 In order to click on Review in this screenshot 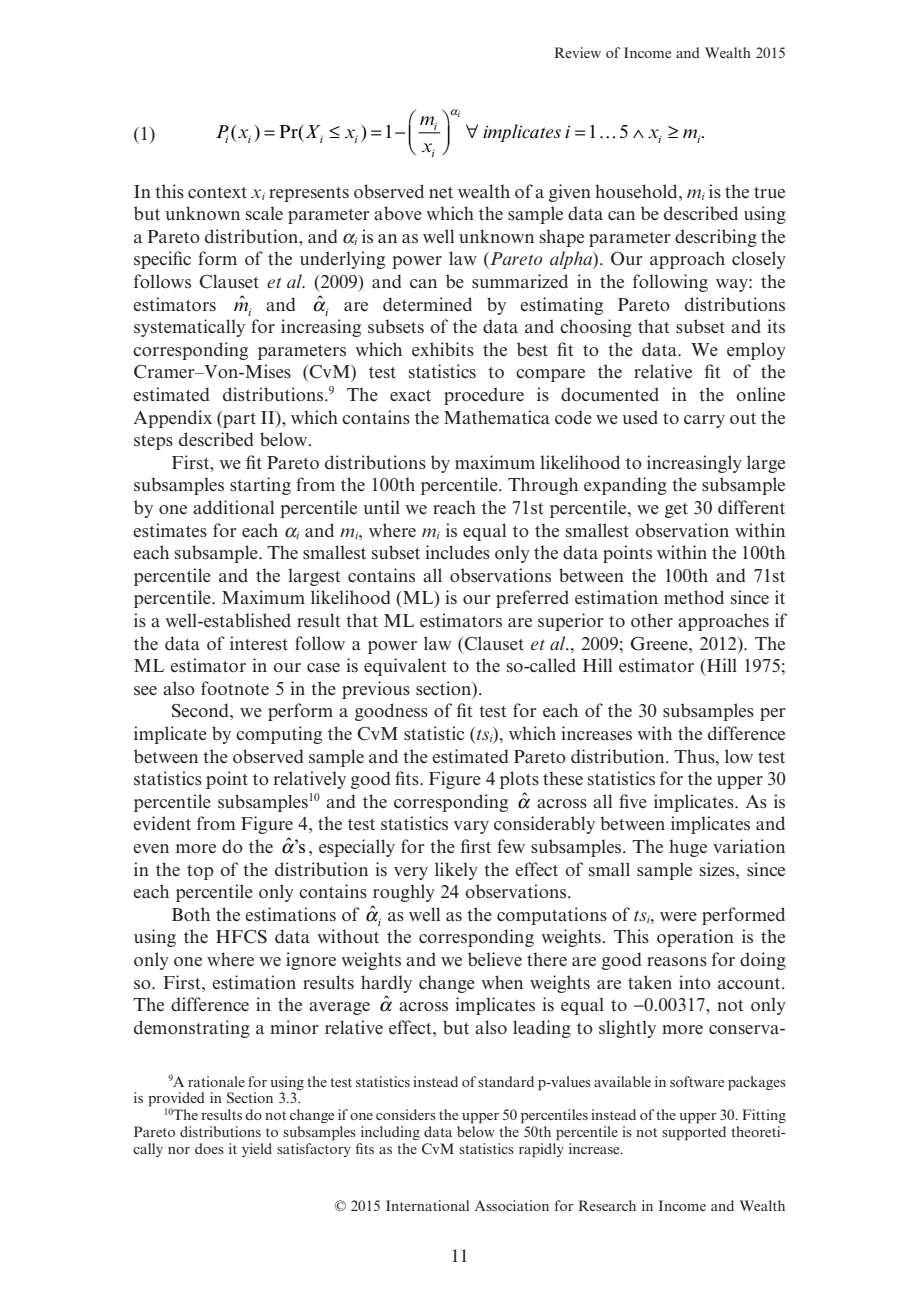, I will do `click(578, 52)`.
